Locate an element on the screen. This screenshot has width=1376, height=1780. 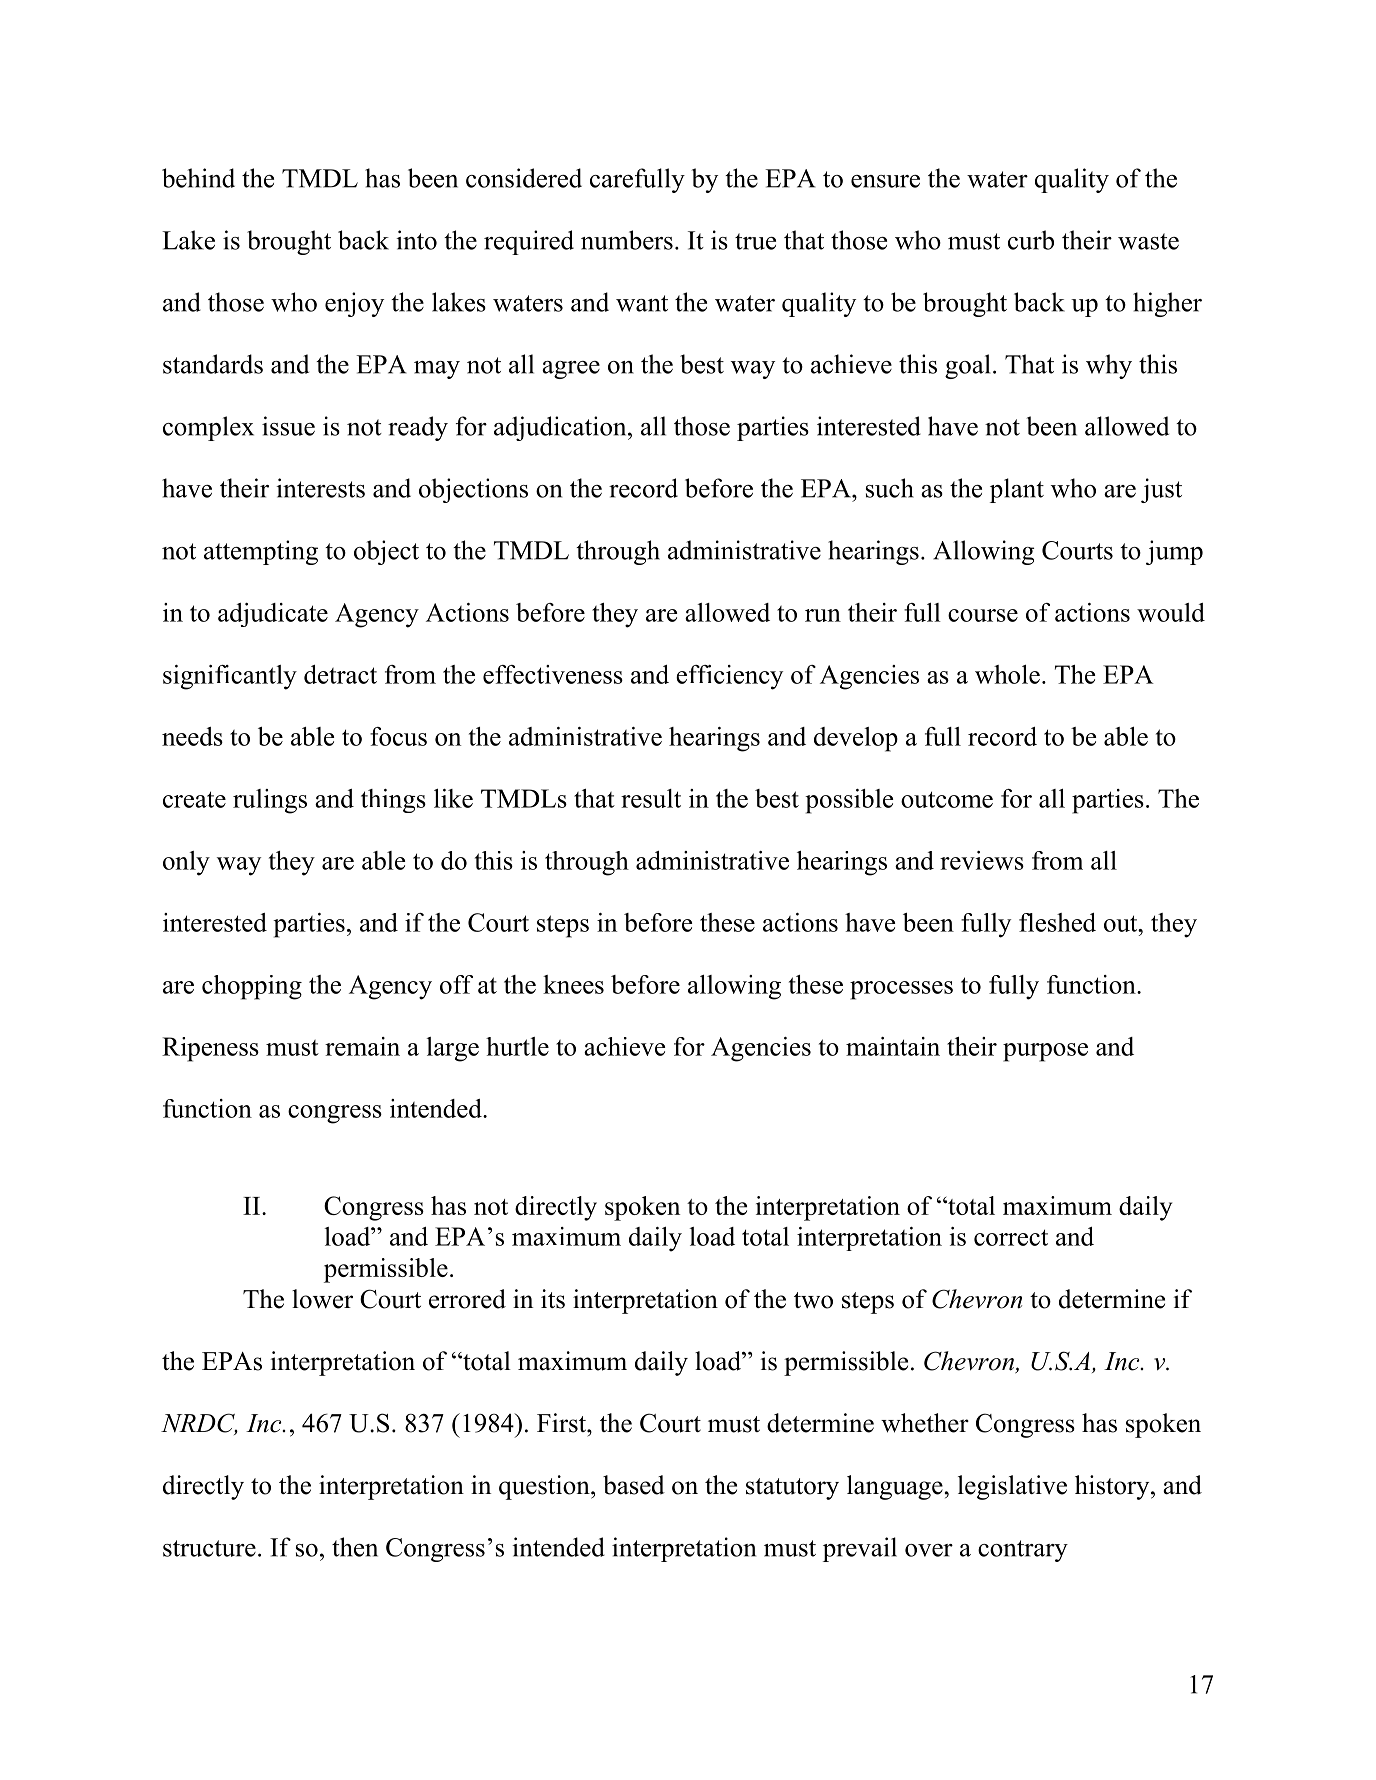
numbers is located at coordinates (627, 240).
